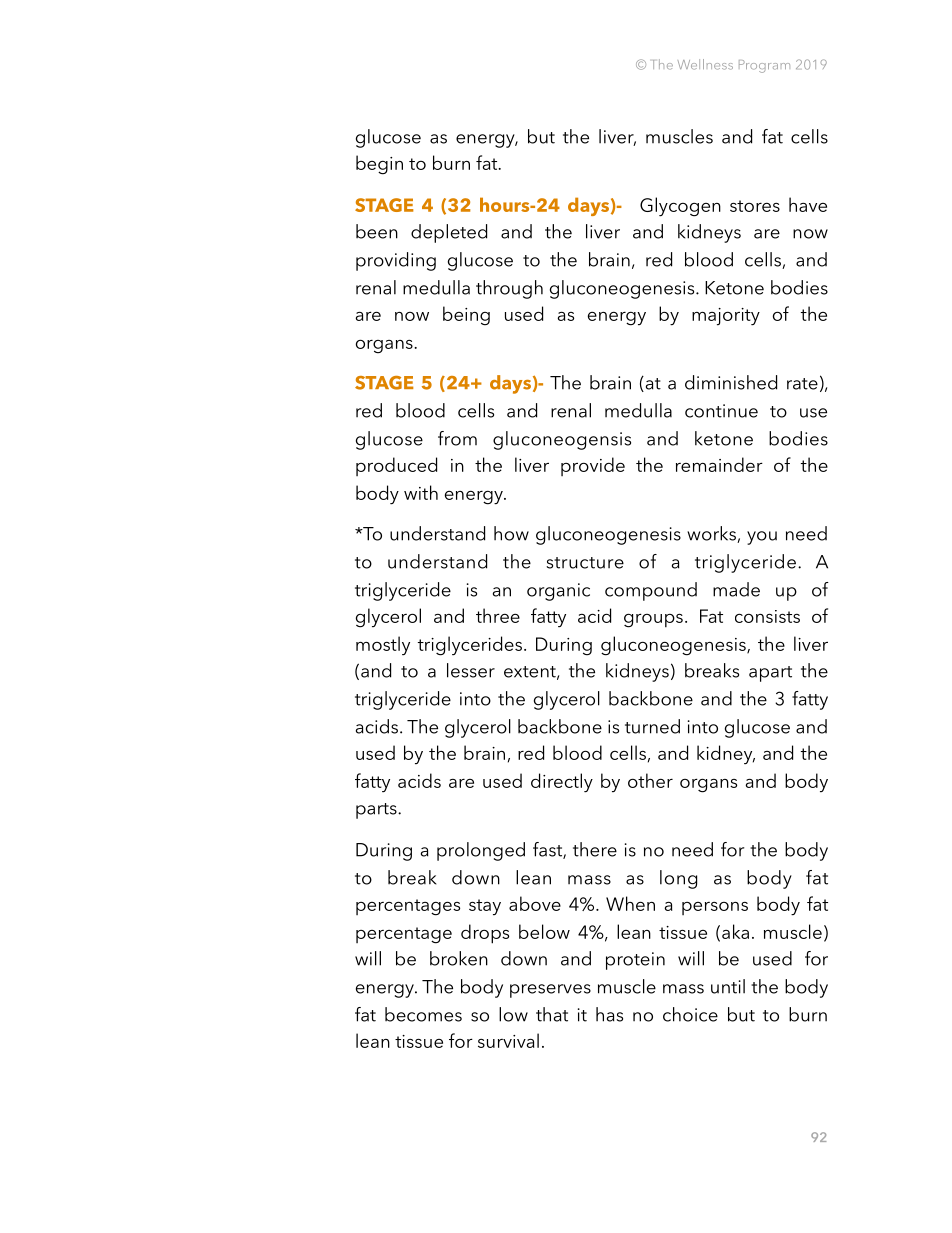  What do you see at coordinates (379, 165) in the page?
I see `begin` at bounding box center [379, 165].
